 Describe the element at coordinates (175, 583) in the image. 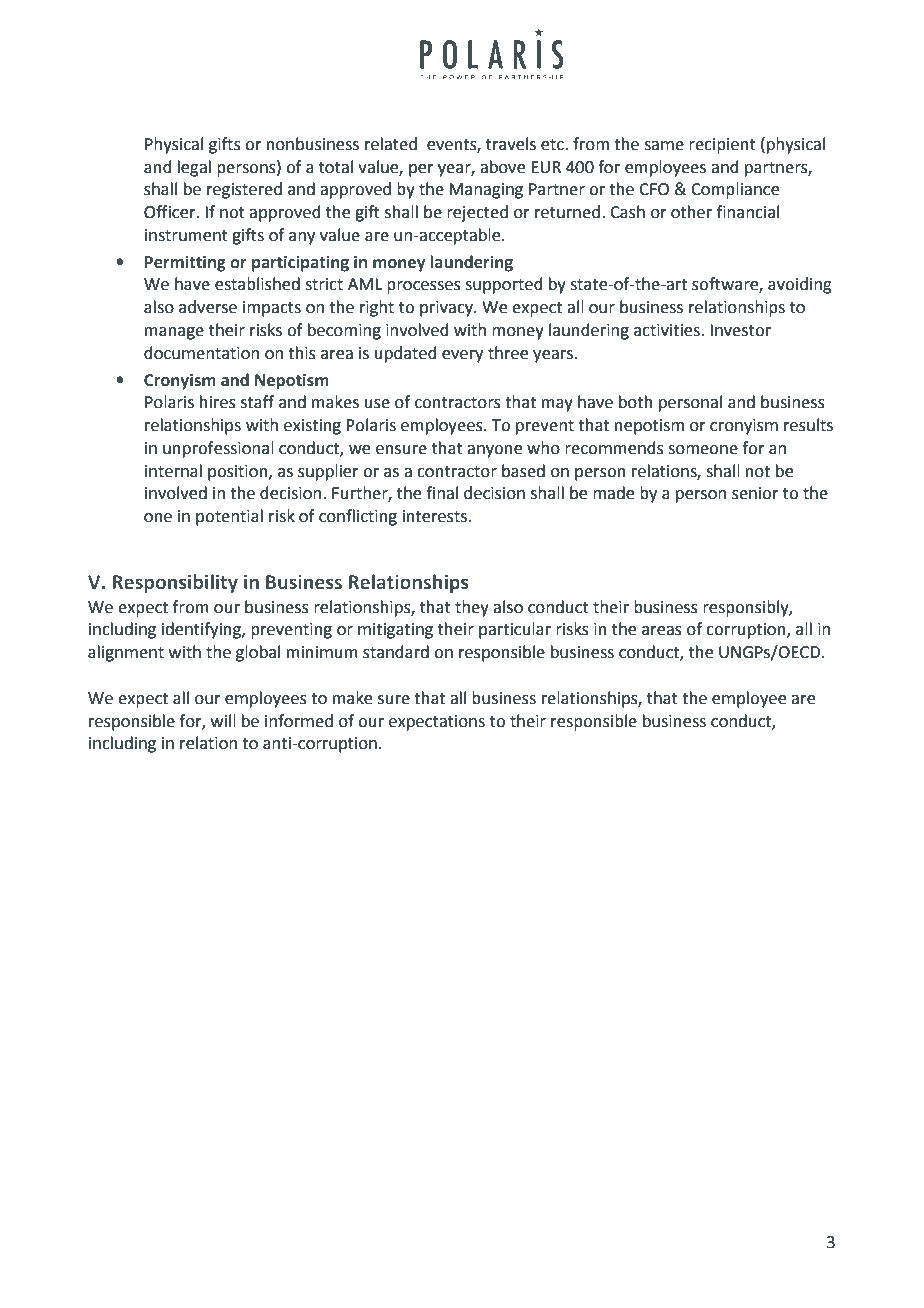

I see `Responsibility` at that location.
